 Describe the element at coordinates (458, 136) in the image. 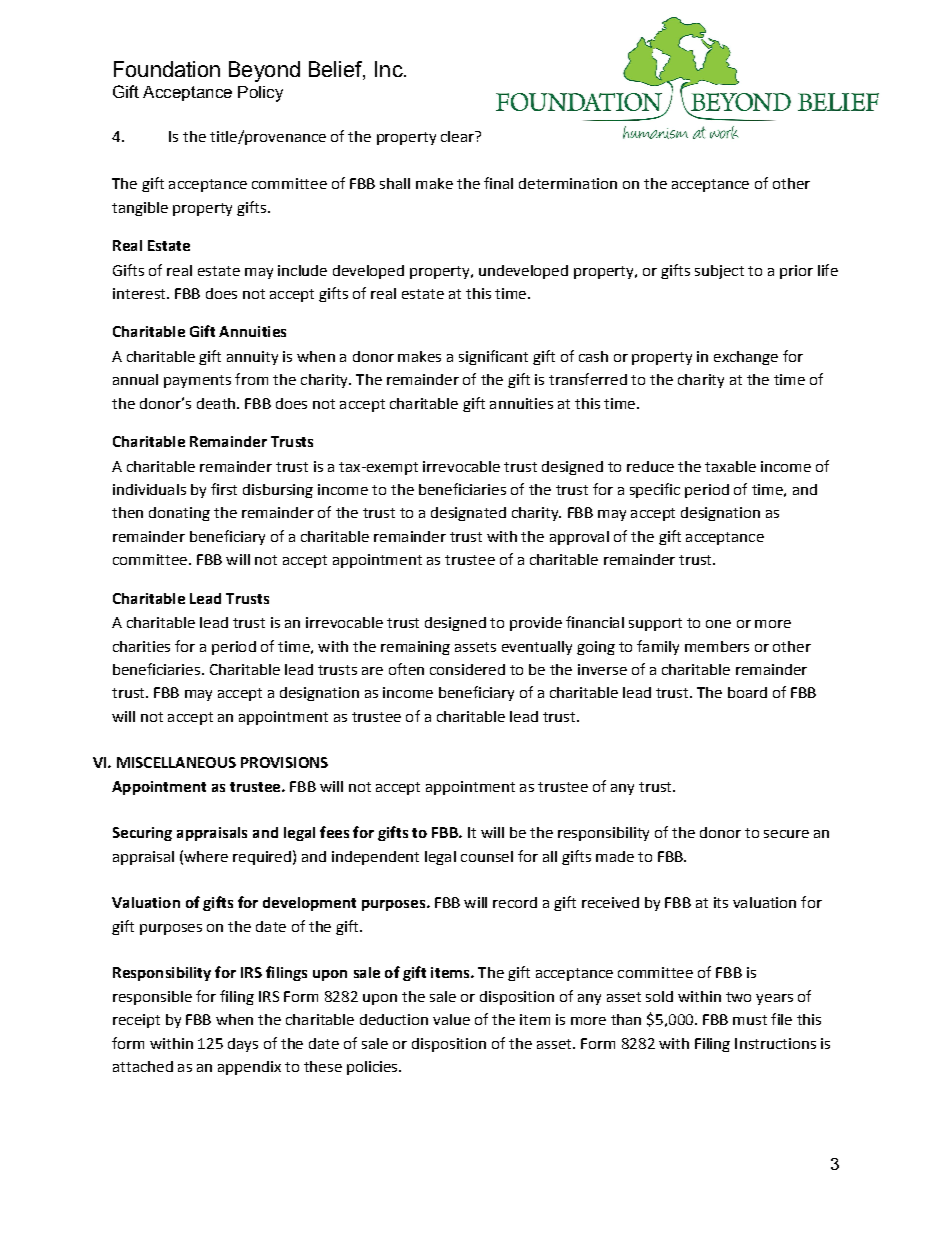

I see `clear` at that location.
